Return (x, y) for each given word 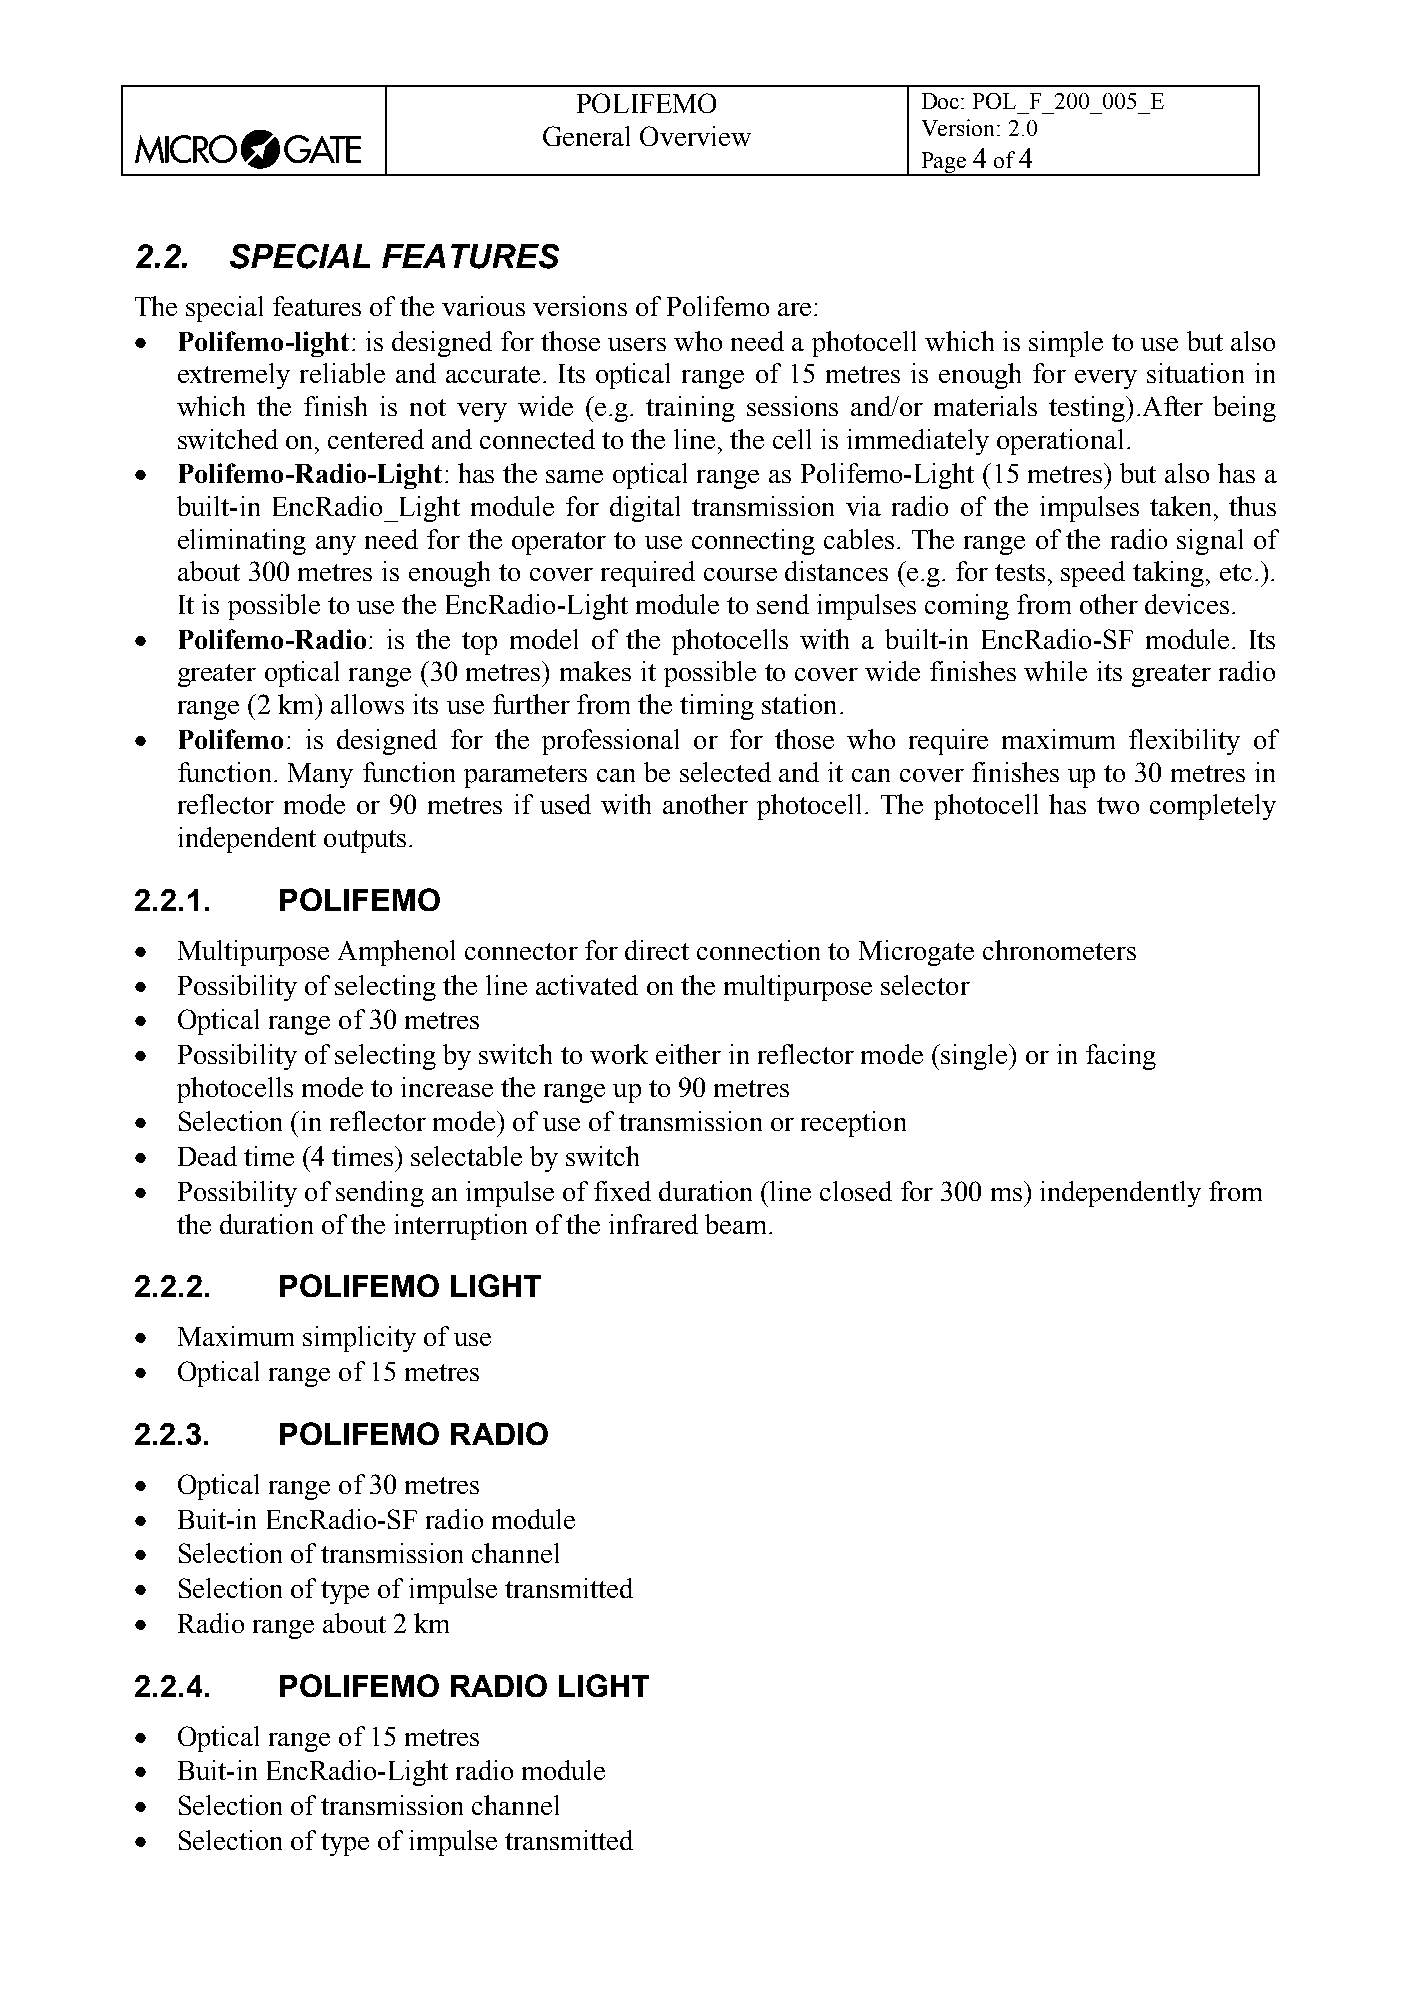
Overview (695, 136)
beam (735, 1224)
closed (856, 1191)
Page (944, 163)
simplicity (359, 1339)
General (586, 136)
